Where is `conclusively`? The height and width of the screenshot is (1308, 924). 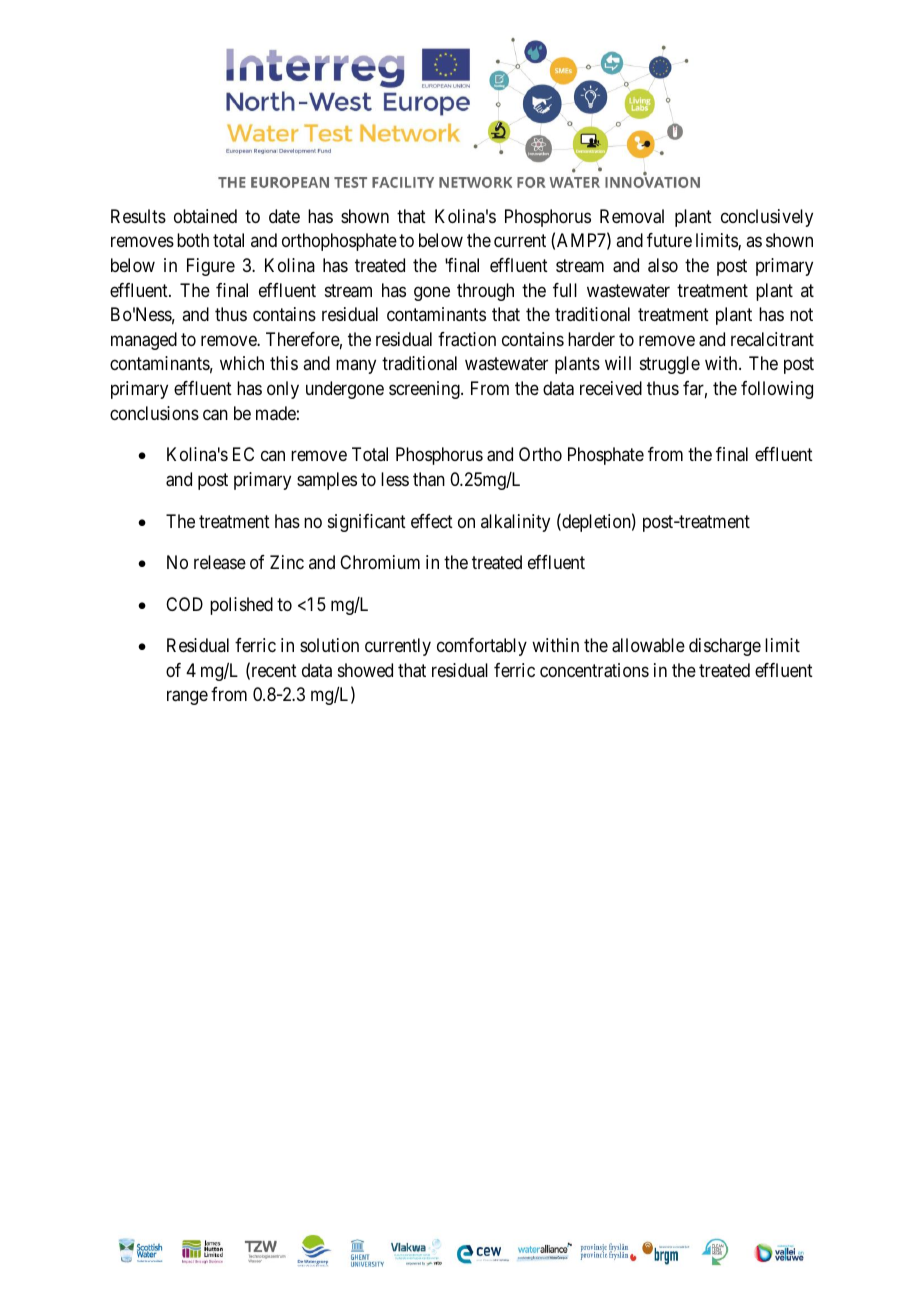
conclusively is located at coordinates (767, 218).
